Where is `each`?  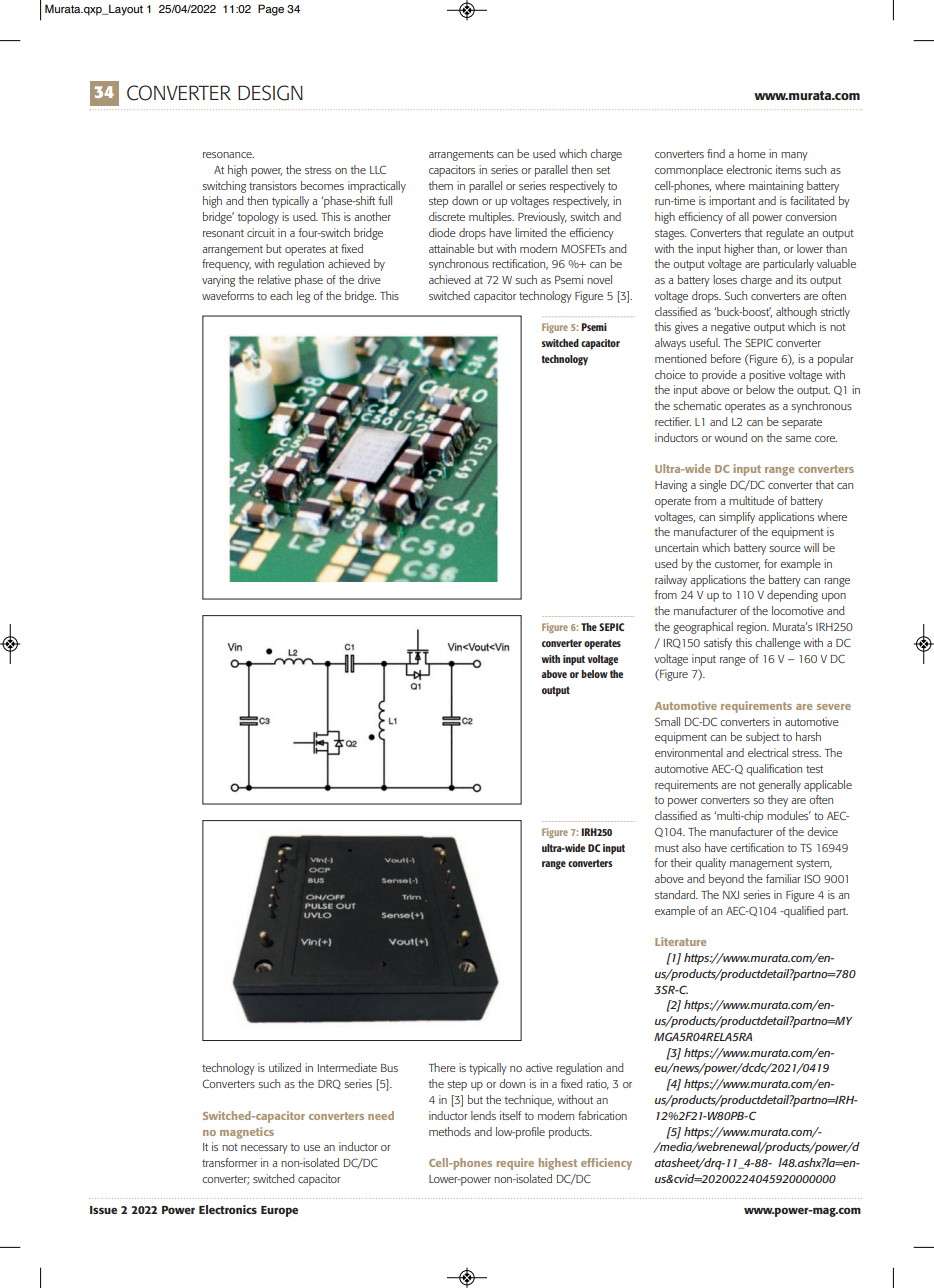
each is located at coordinates (281, 295).
